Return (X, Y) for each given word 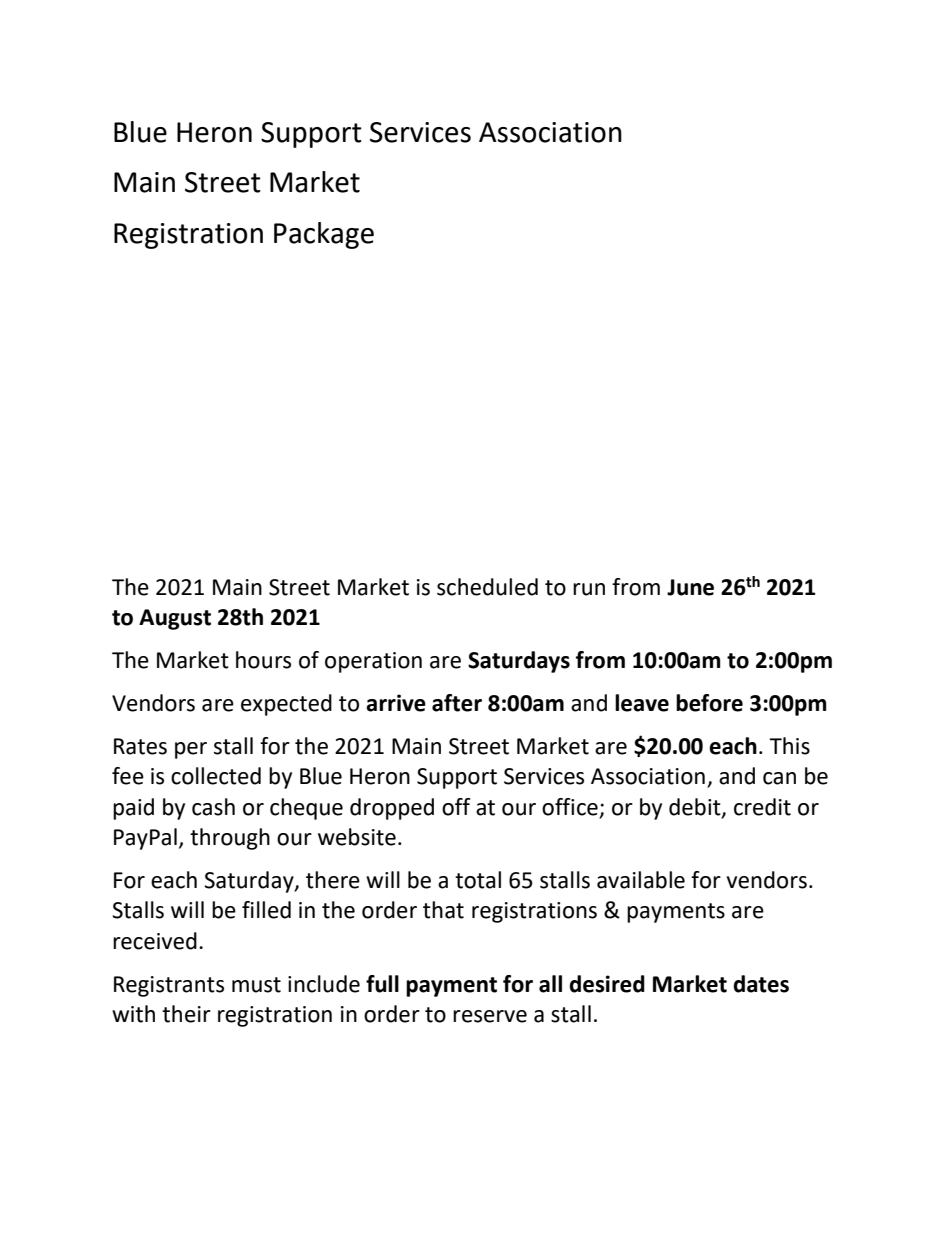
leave (642, 703)
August (175, 619)
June (690, 587)
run (589, 589)
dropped (392, 809)
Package (324, 235)
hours (263, 660)
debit (696, 807)
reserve (490, 1016)
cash (213, 807)
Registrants (169, 986)
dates (761, 984)
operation (373, 662)
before (709, 703)
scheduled (487, 587)
